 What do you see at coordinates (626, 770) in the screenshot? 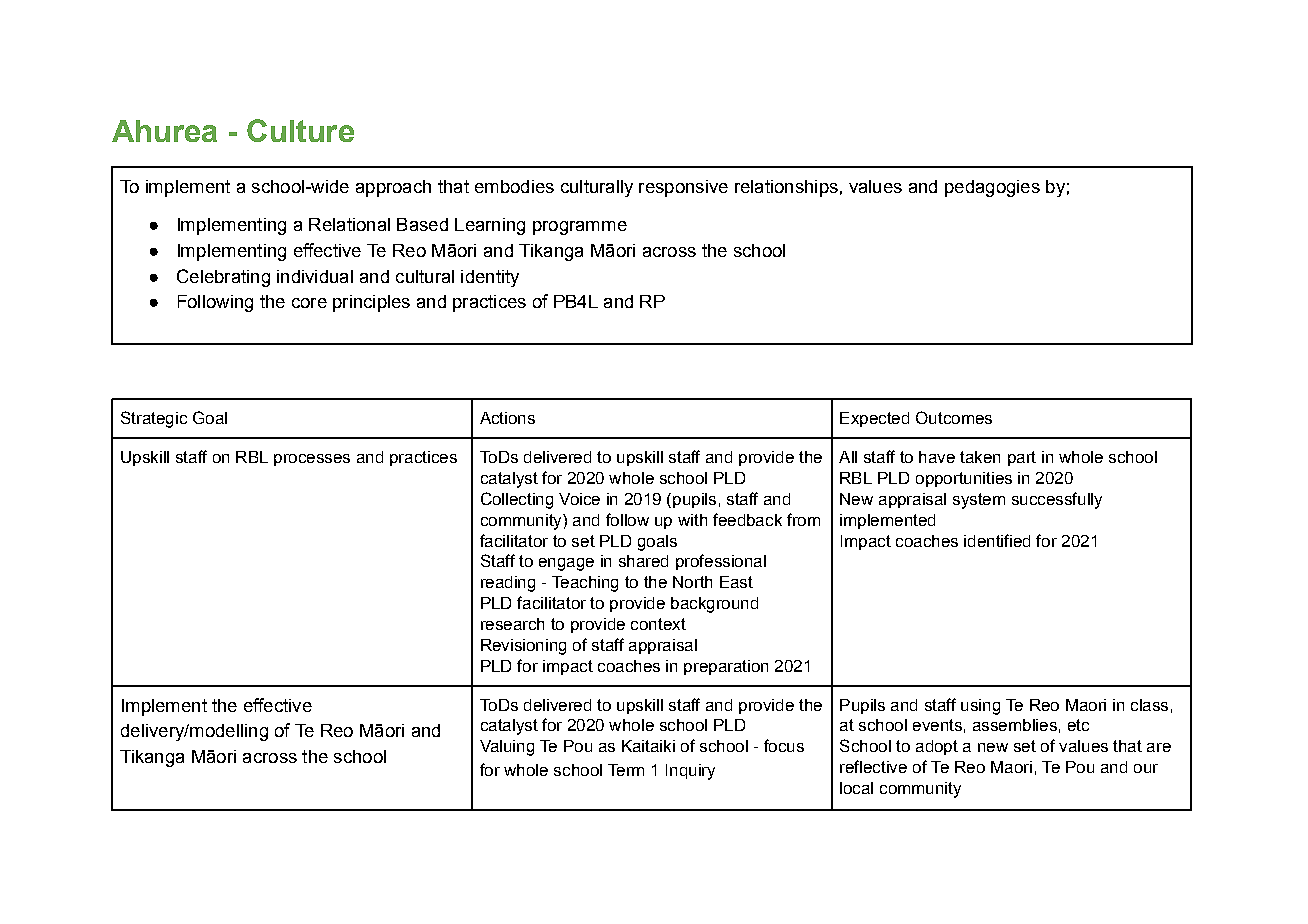
I see `Term` at bounding box center [626, 770].
